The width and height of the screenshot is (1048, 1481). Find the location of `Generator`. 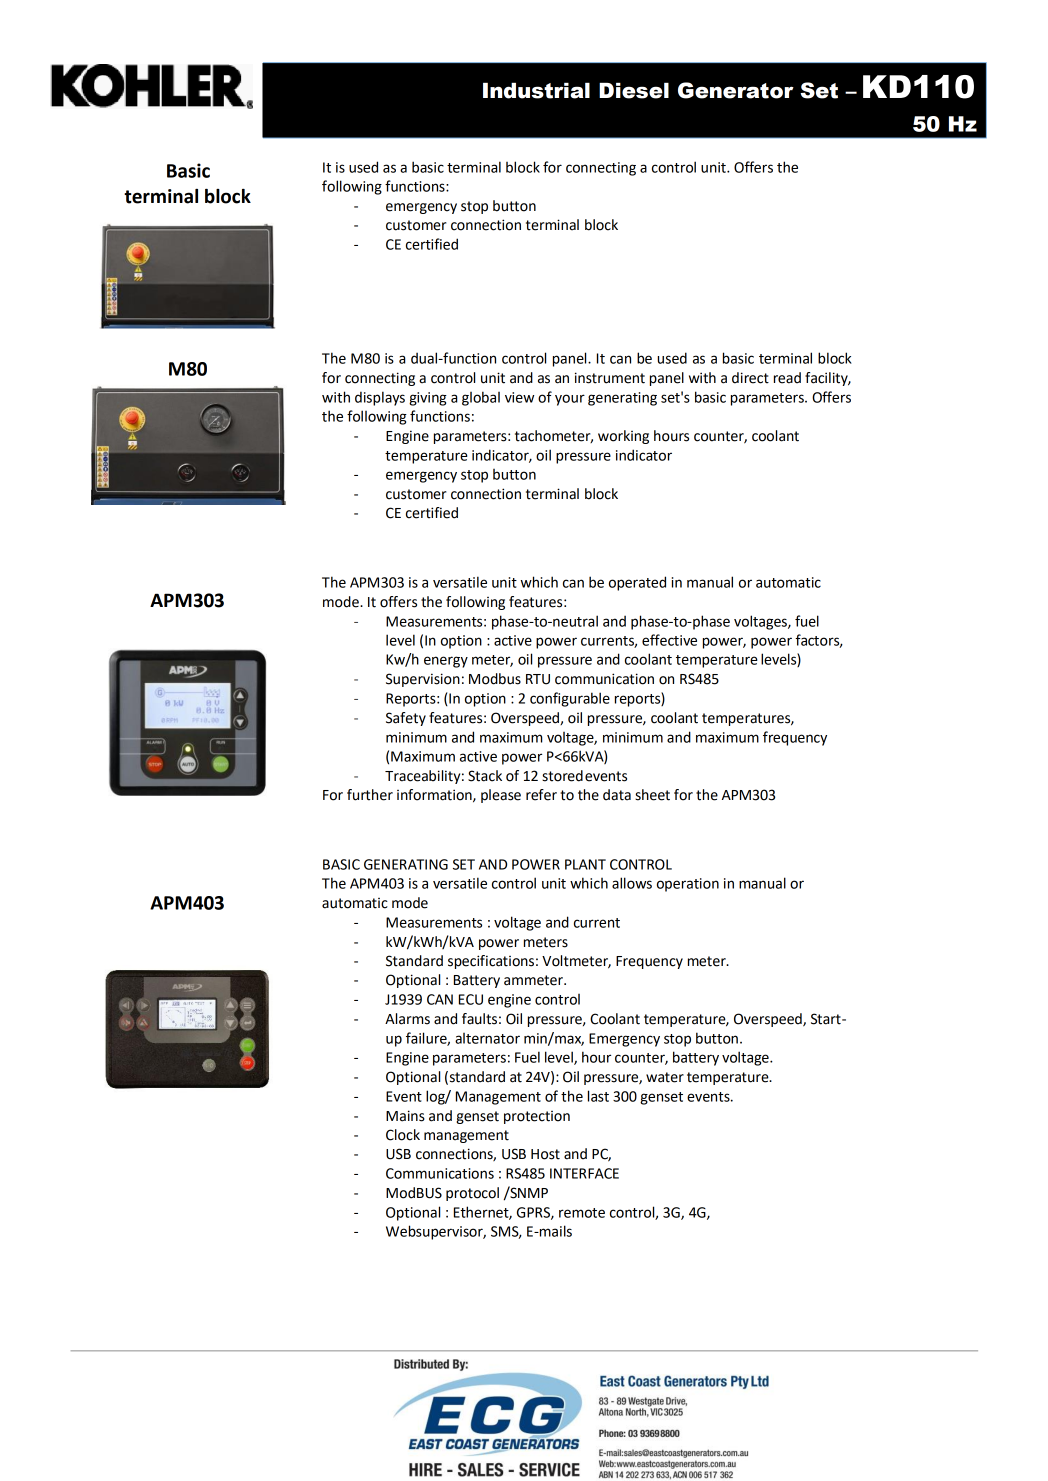

Generator is located at coordinates (736, 90).
